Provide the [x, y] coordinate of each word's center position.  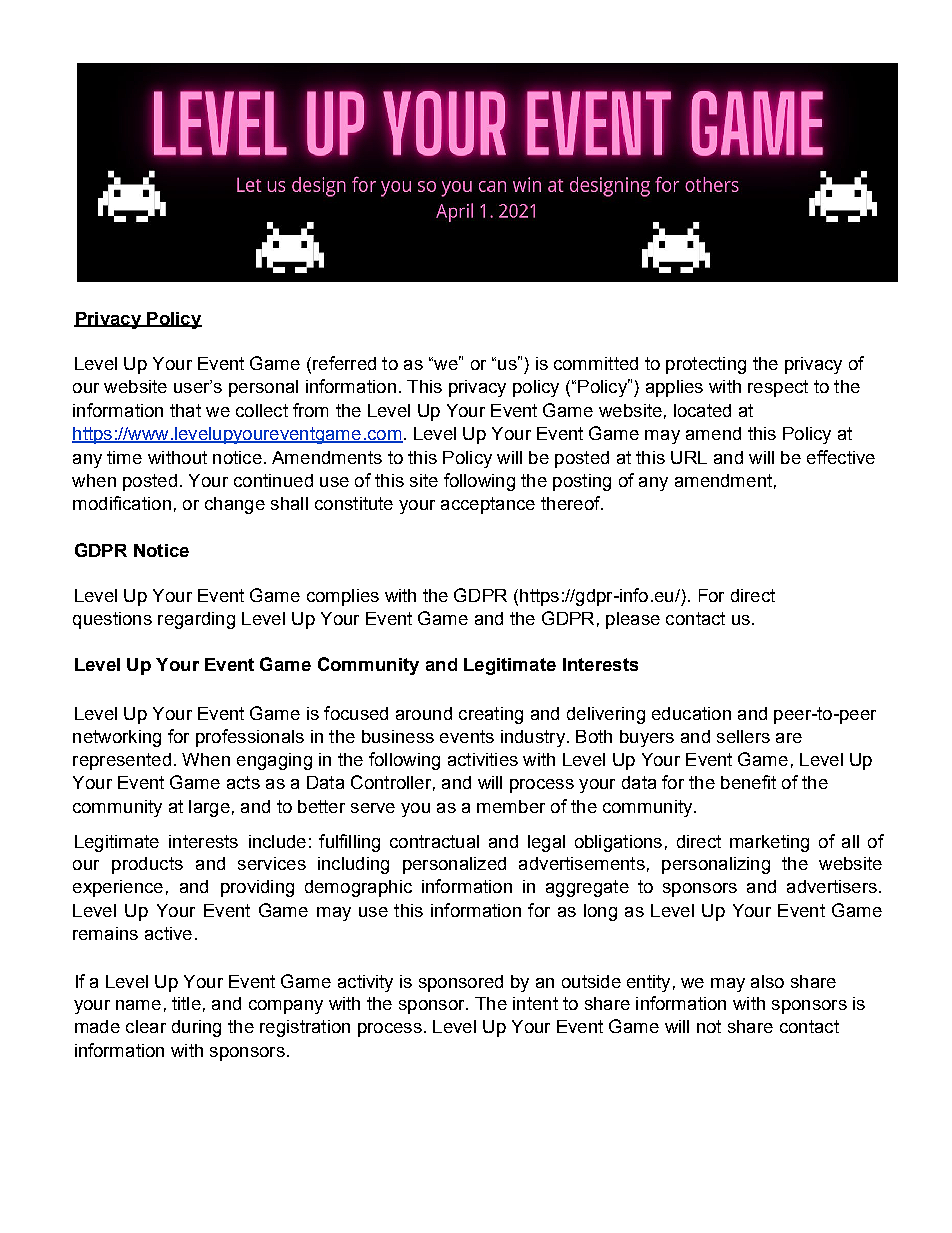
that [185, 410]
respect [778, 388]
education [691, 713]
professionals [250, 738]
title [186, 1003]
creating [491, 715]
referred [344, 363]
